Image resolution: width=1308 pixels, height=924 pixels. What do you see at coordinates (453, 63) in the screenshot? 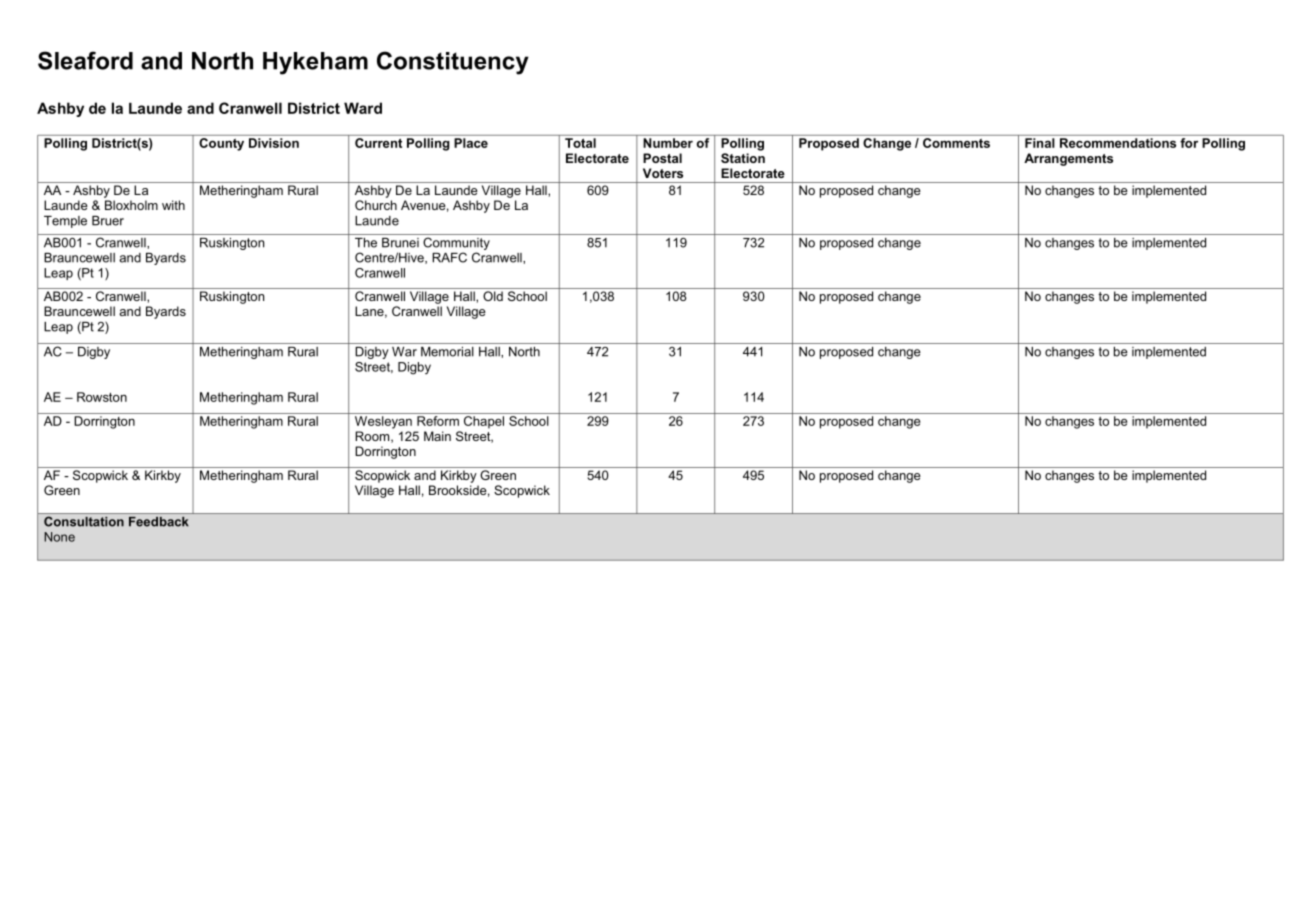
I see `Constituency` at bounding box center [453, 63].
